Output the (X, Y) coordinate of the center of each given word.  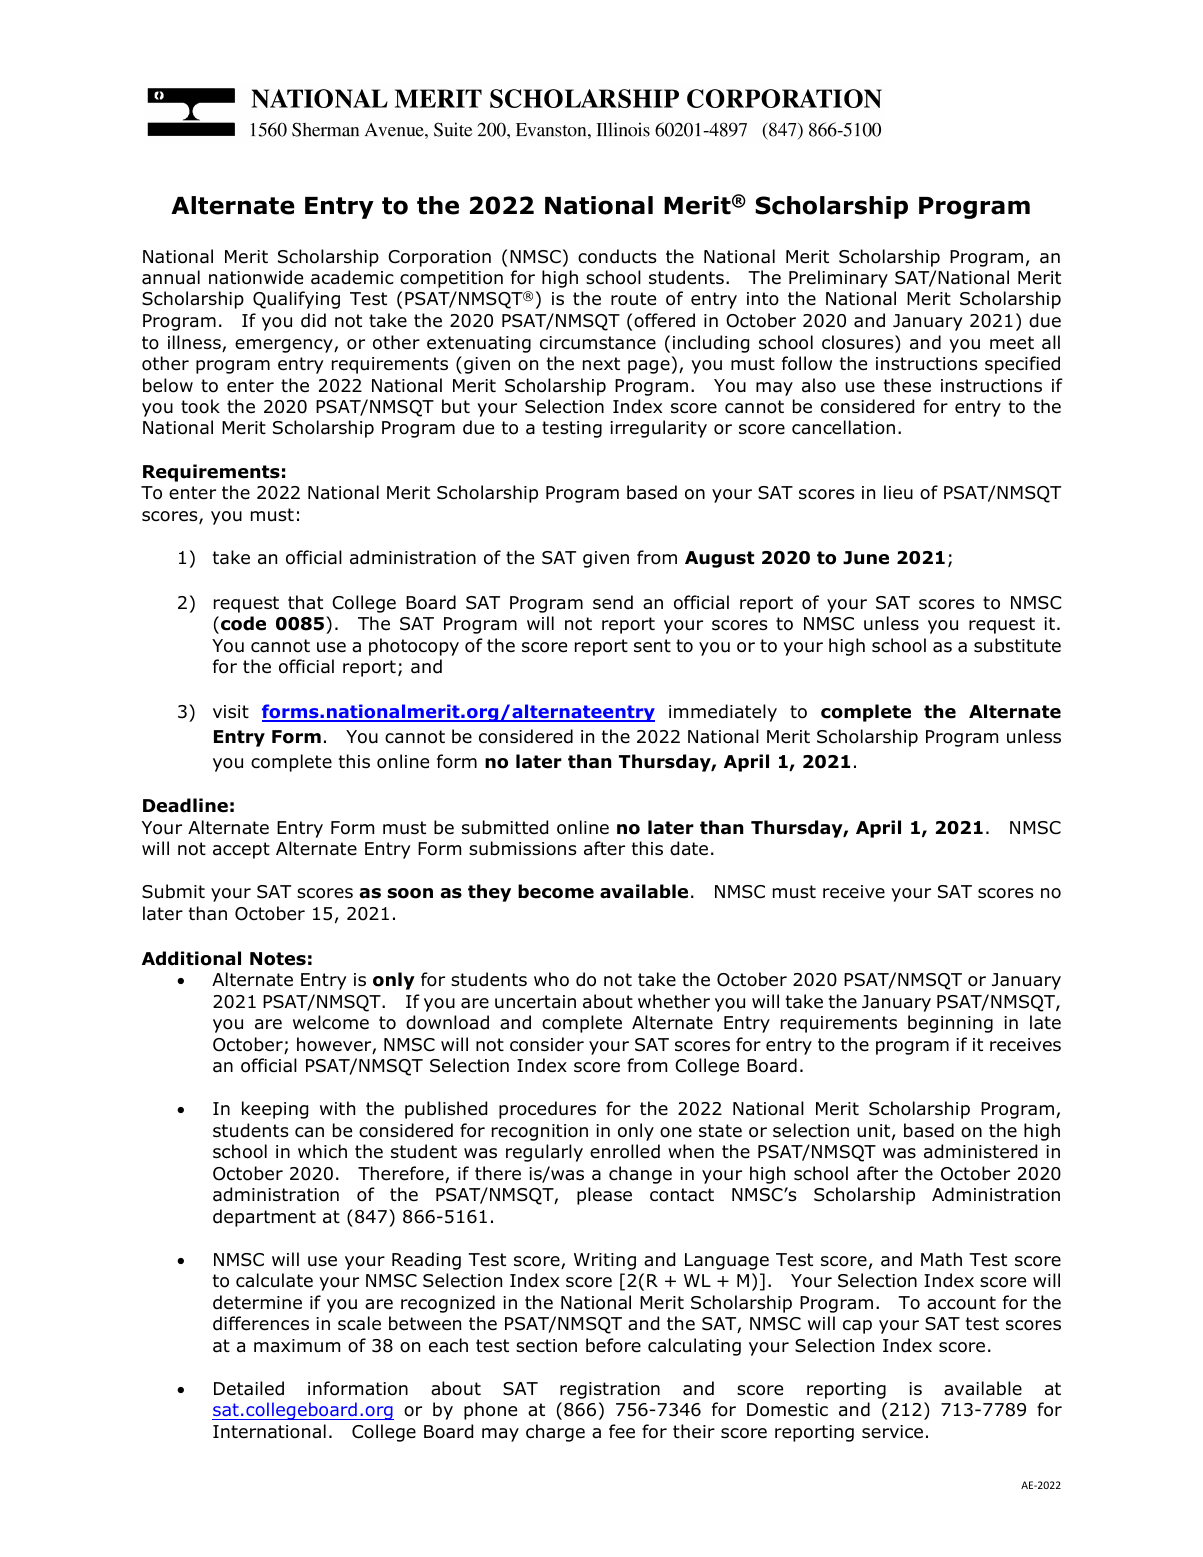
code (243, 623)
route (633, 299)
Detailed (249, 1388)
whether (674, 1001)
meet (1012, 343)
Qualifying (296, 300)
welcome (331, 1022)
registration (610, 1390)
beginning (950, 1024)
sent (652, 646)
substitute (1017, 645)
